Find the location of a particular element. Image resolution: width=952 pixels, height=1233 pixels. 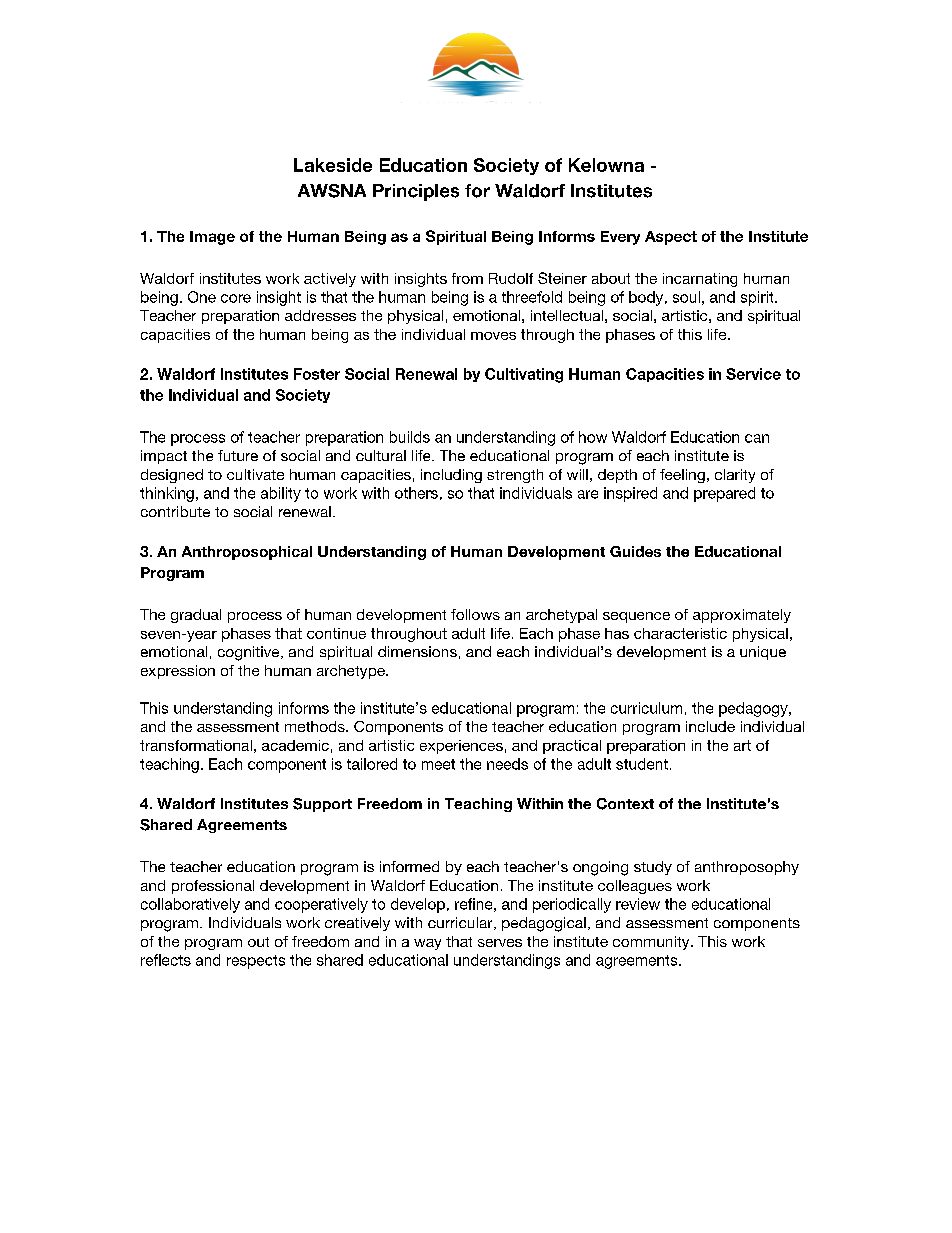

including is located at coordinates (451, 476).
